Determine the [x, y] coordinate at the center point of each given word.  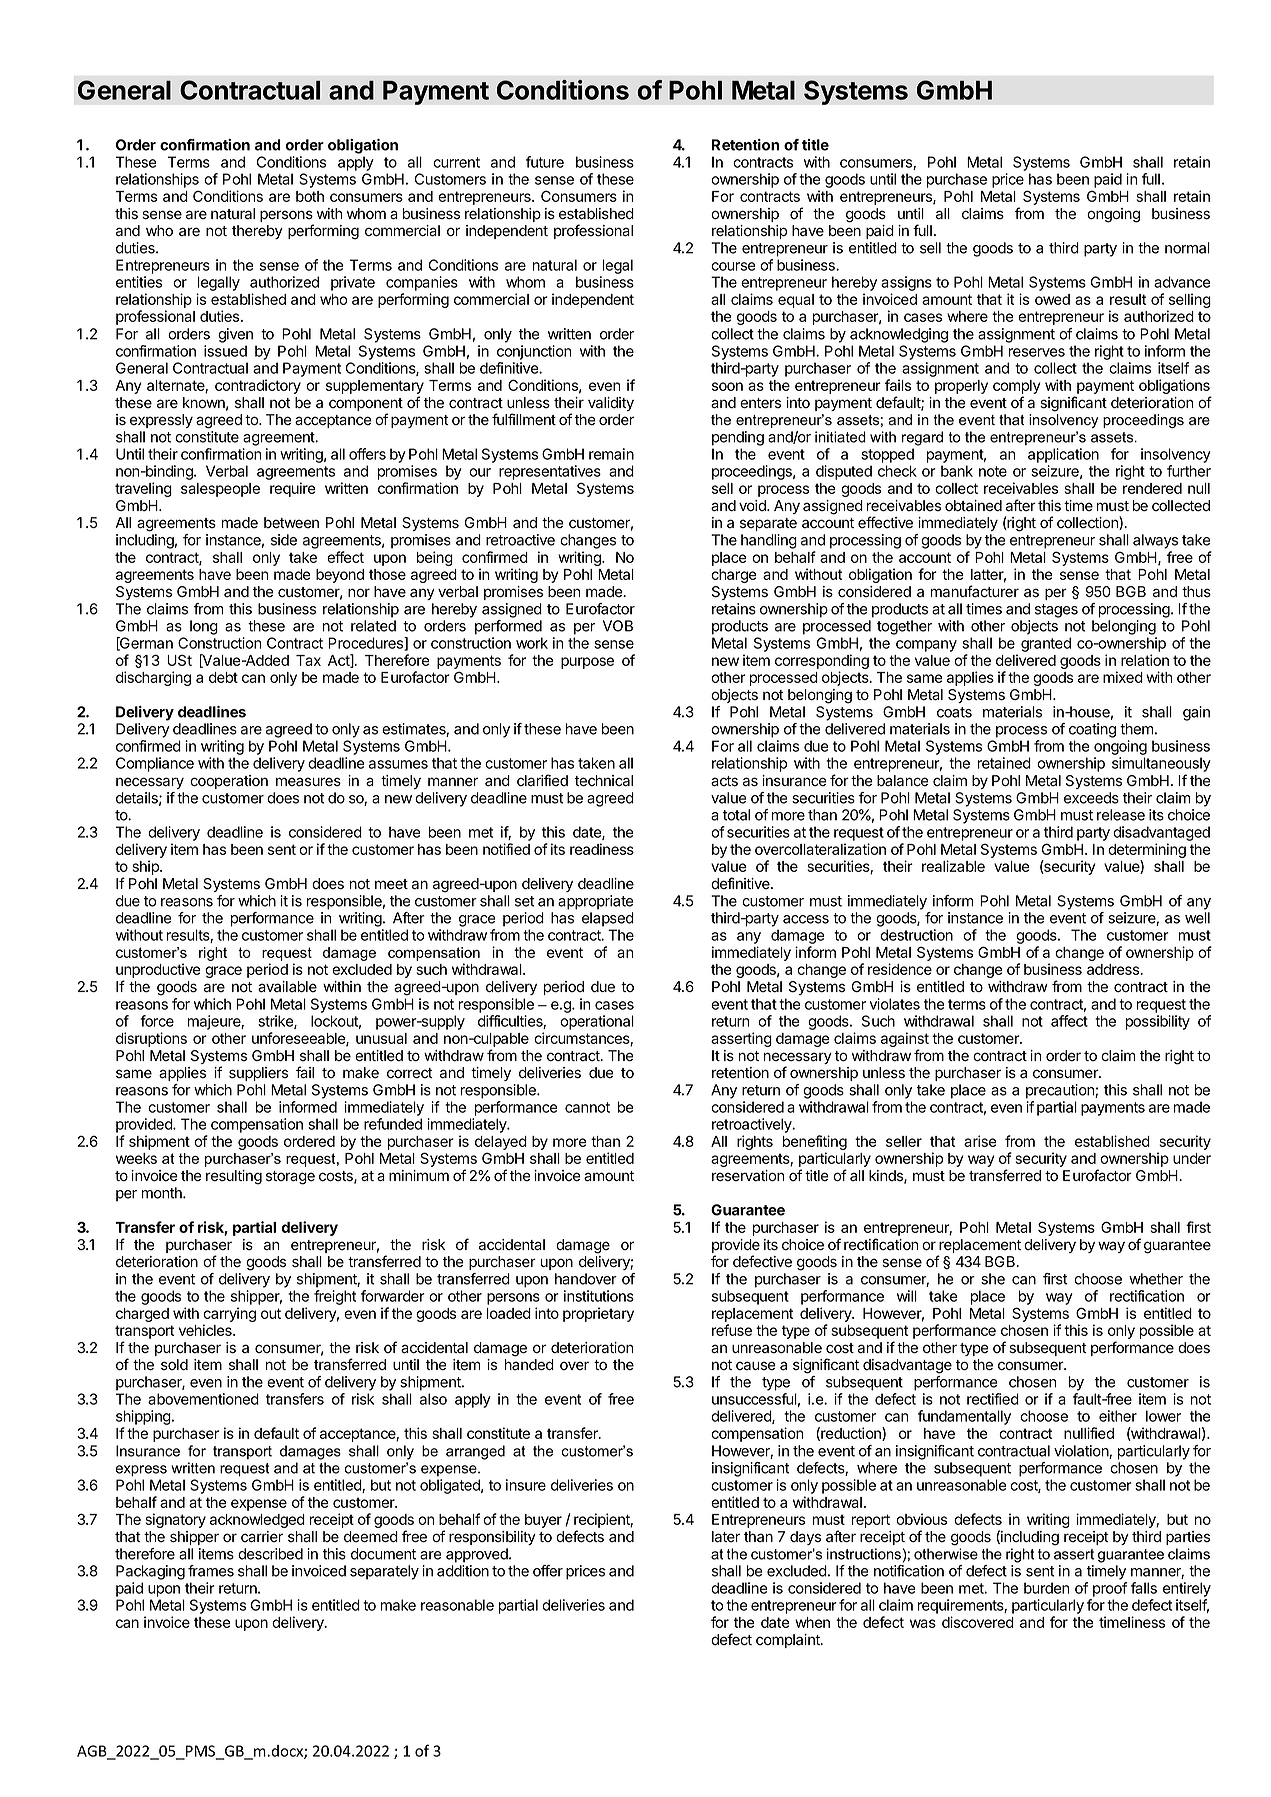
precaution [1061, 1091]
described [270, 1554]
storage [290, 1178]
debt [223, 677]
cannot [587, 1107]
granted [1046, 644]
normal [1187, 248]
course [733, 266]
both [310, 196]
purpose [587, 663]
